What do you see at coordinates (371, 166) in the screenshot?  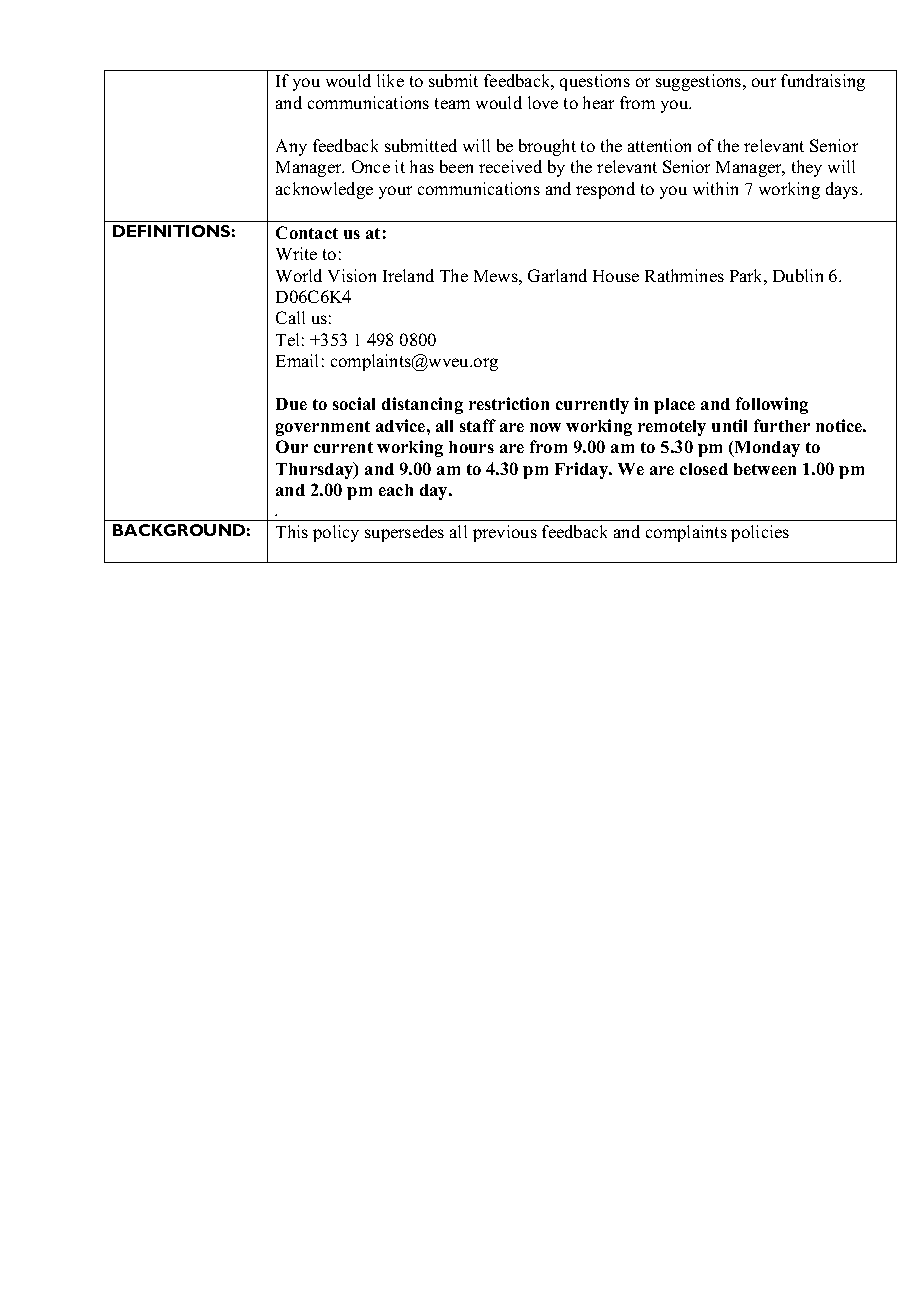 I see `Once` at bounding box center [371, 166].
